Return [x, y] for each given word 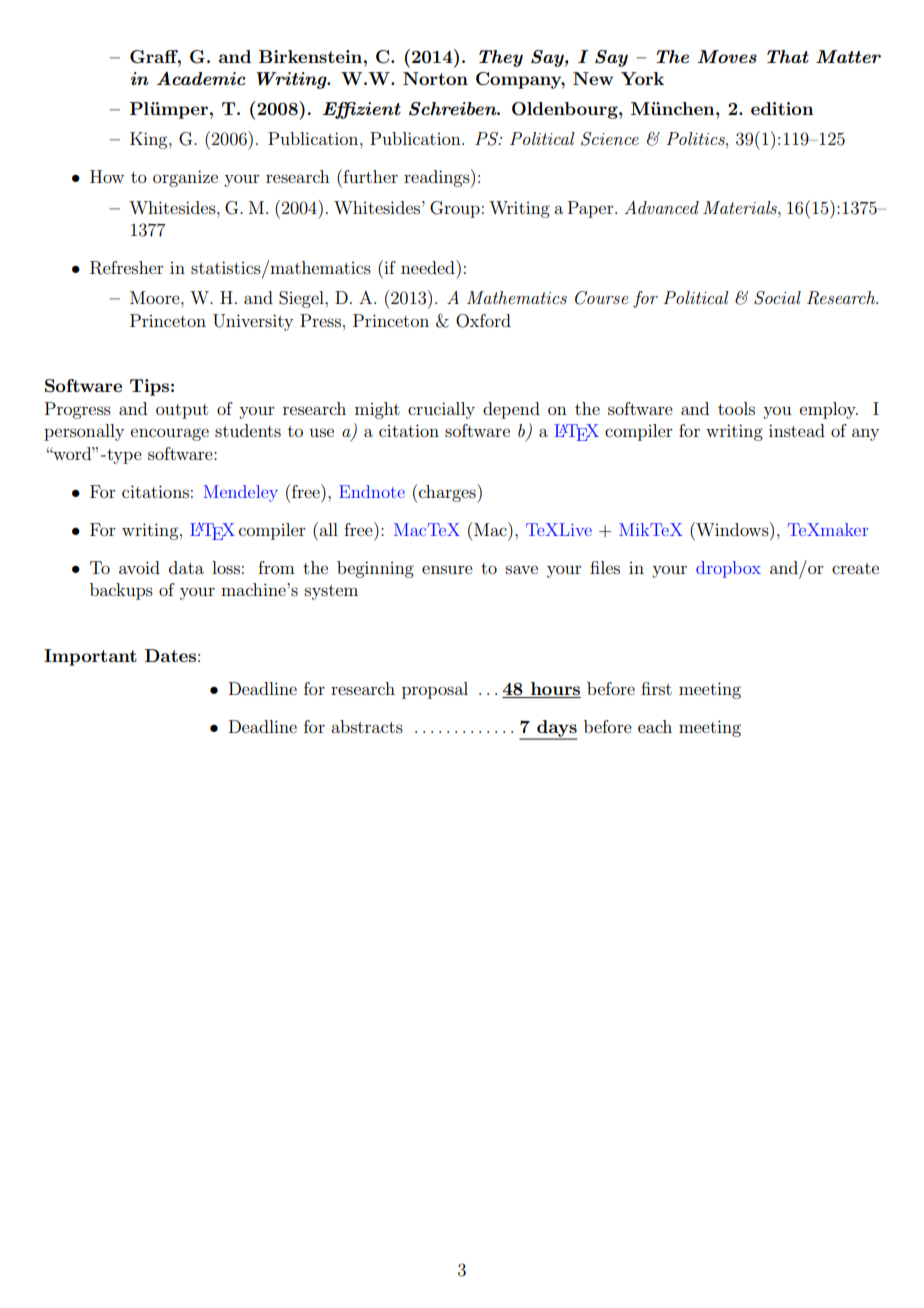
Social [777, 298]
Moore [156, 297]
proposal [435, 690]
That [788, 56]
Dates [170, 655]
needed [429, 267]
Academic [201, 78]
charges [448, 493]
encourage [170, 434]
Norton [435, 78]
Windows [732, 529]
